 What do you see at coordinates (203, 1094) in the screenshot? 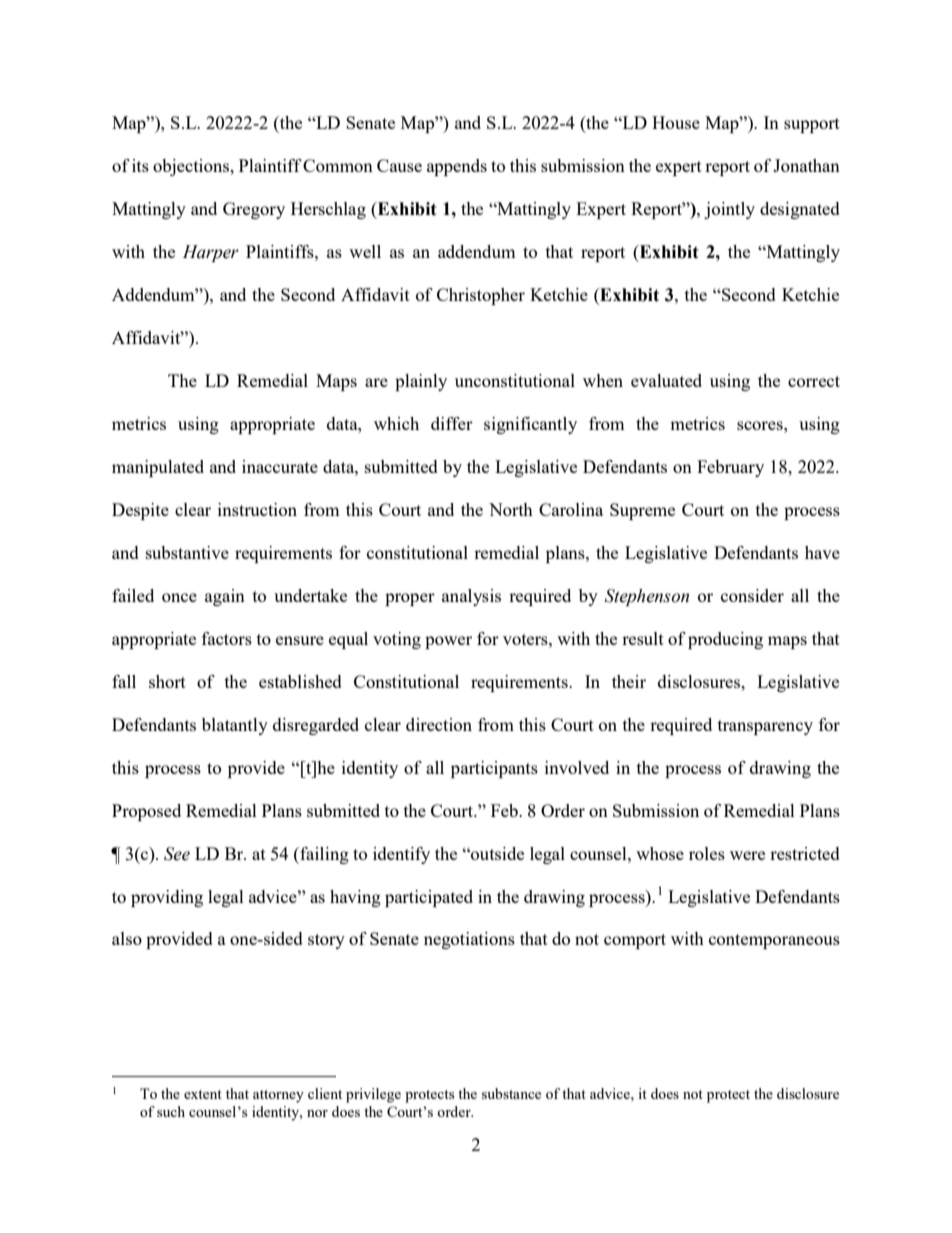
I see `extent` at bounding box center [203, 1094].
